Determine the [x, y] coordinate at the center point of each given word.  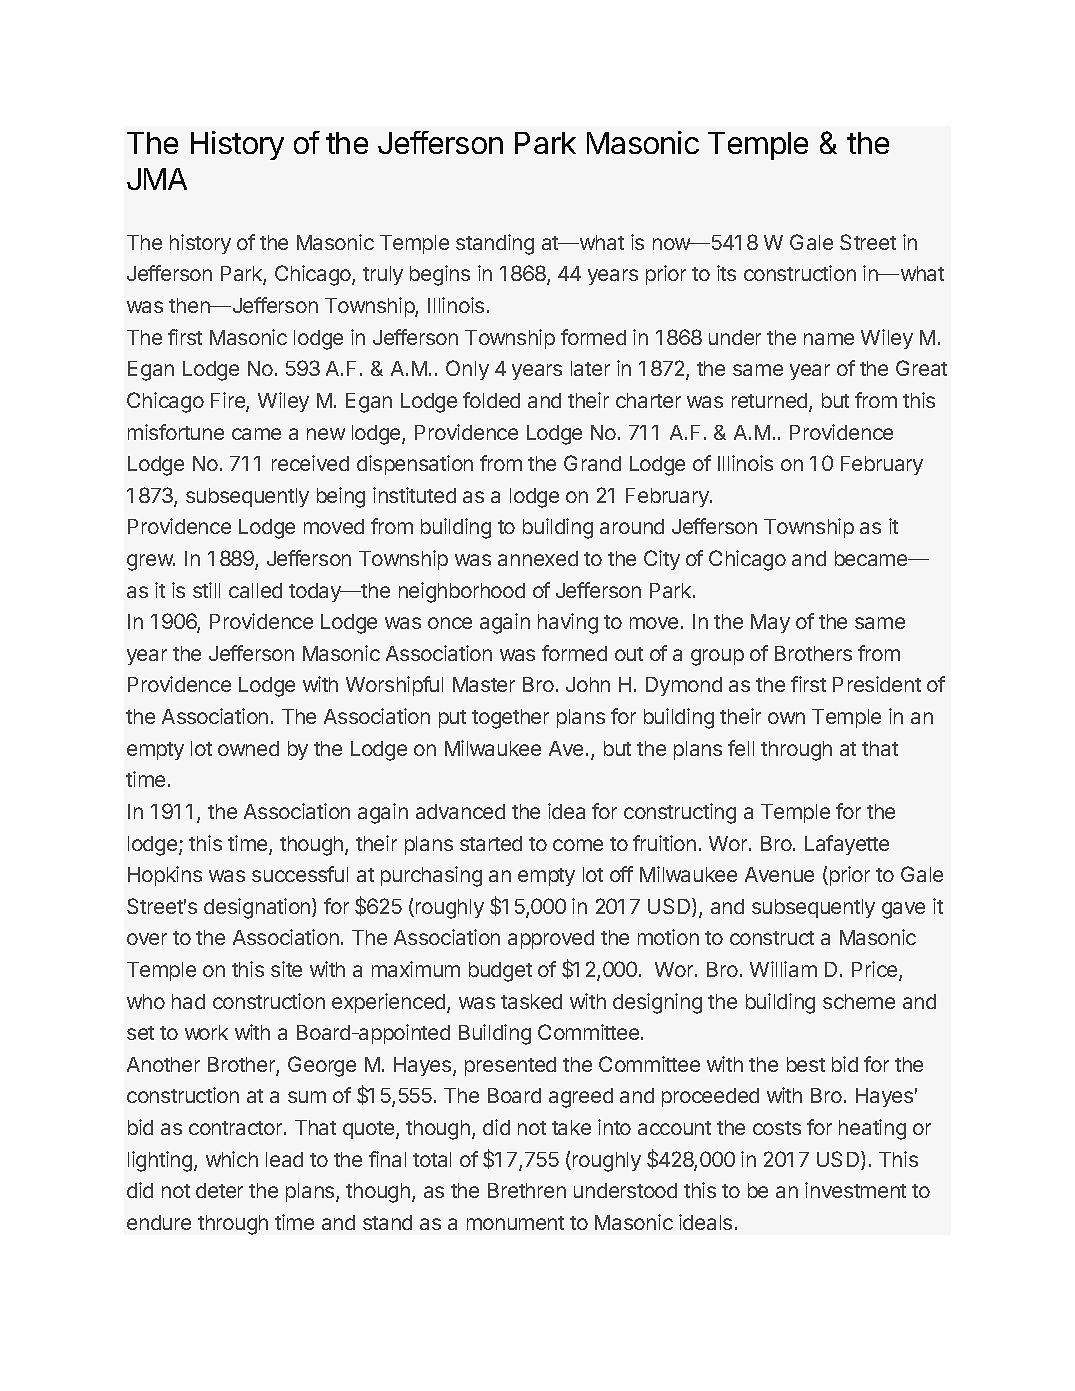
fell [741, 748]
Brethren [527, 1190]
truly [383, 275]
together [510, 719]
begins [440, 275]
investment [855, 1190]
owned [248, 748]
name [829, 339]
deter [219, 1190]
